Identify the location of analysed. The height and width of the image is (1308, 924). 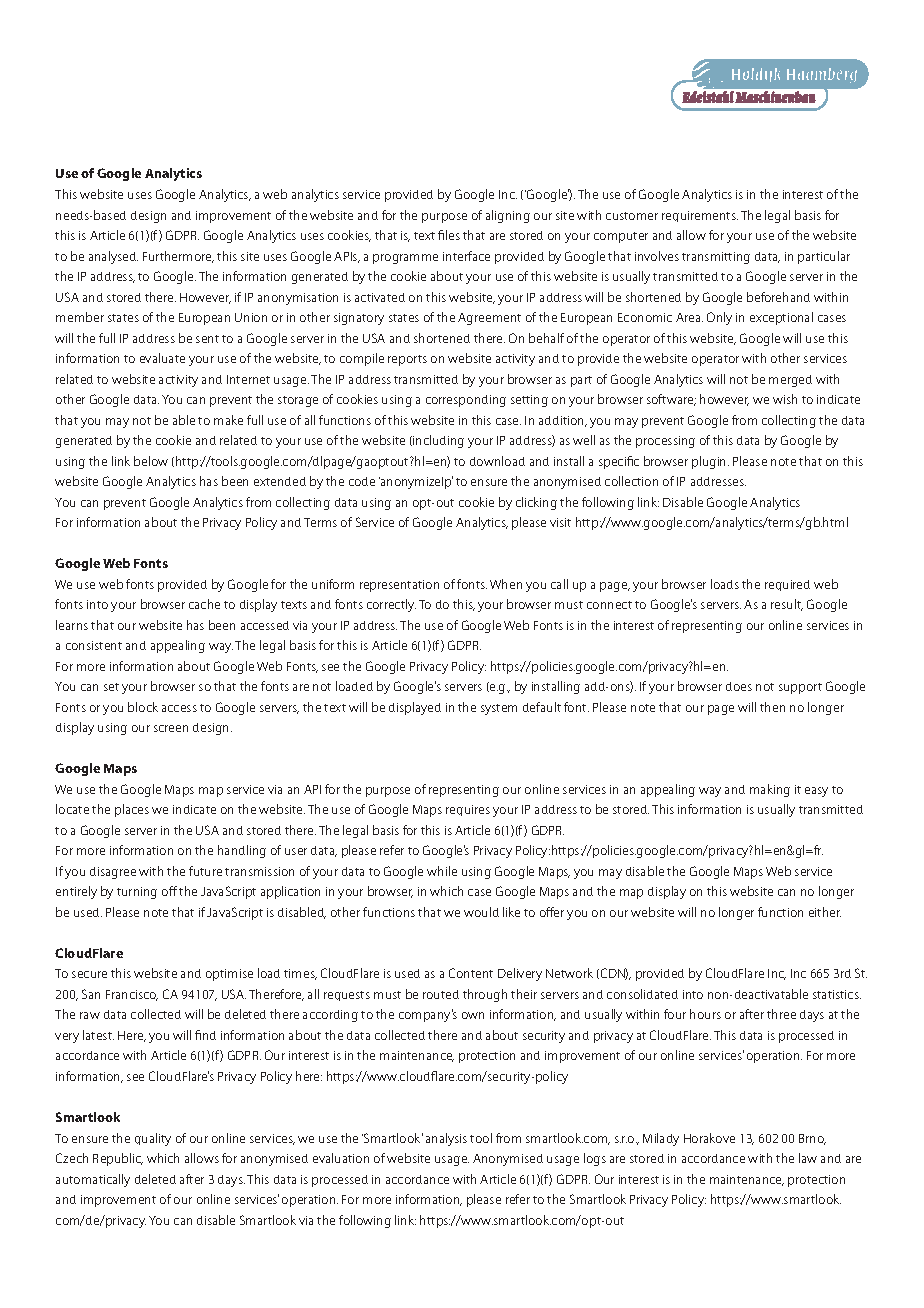
(113, 257).
